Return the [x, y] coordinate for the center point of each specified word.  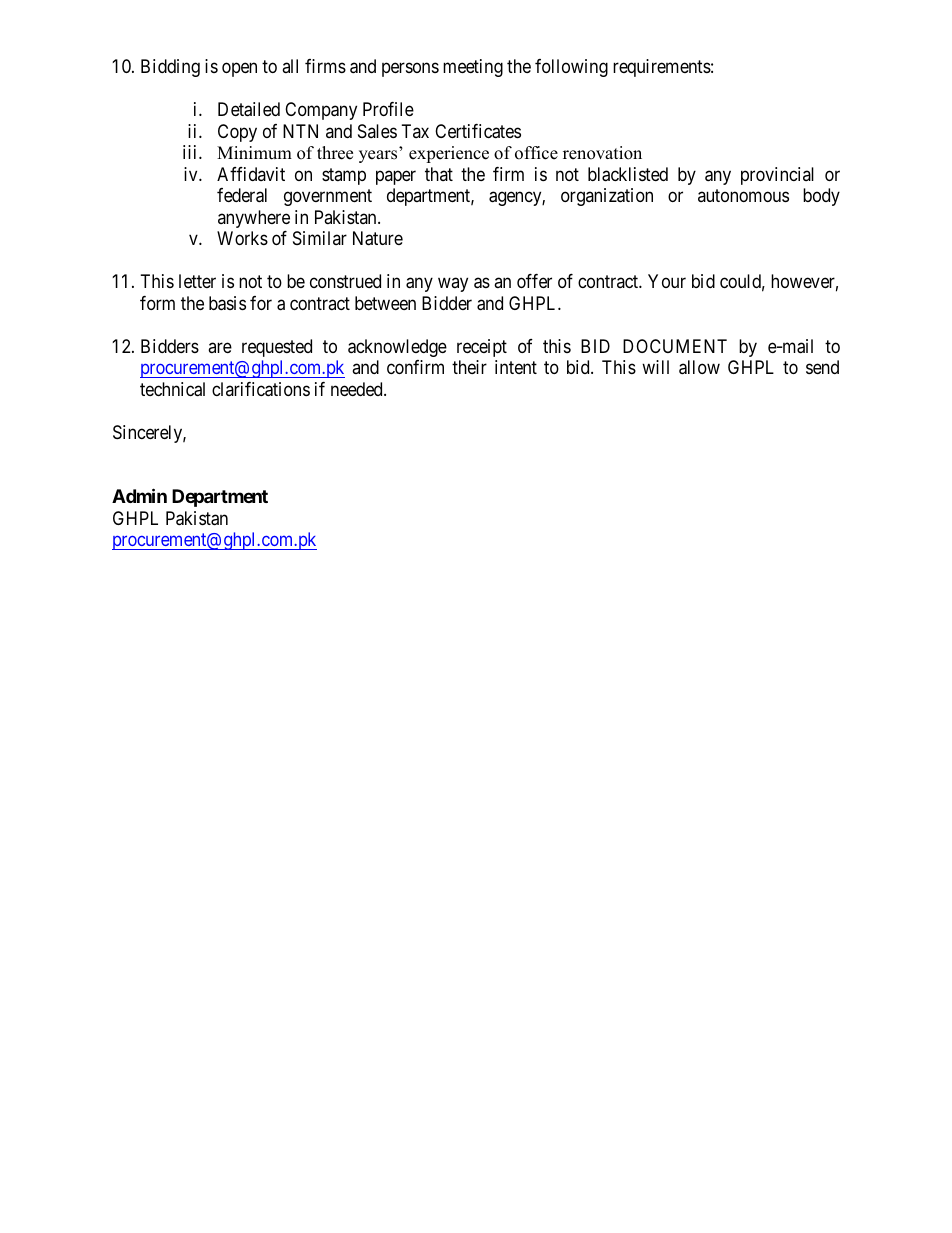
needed [358, 389]
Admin [139, 495]
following [571, 68]
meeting [473, 68]
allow [699, 367]
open [239, 70]
